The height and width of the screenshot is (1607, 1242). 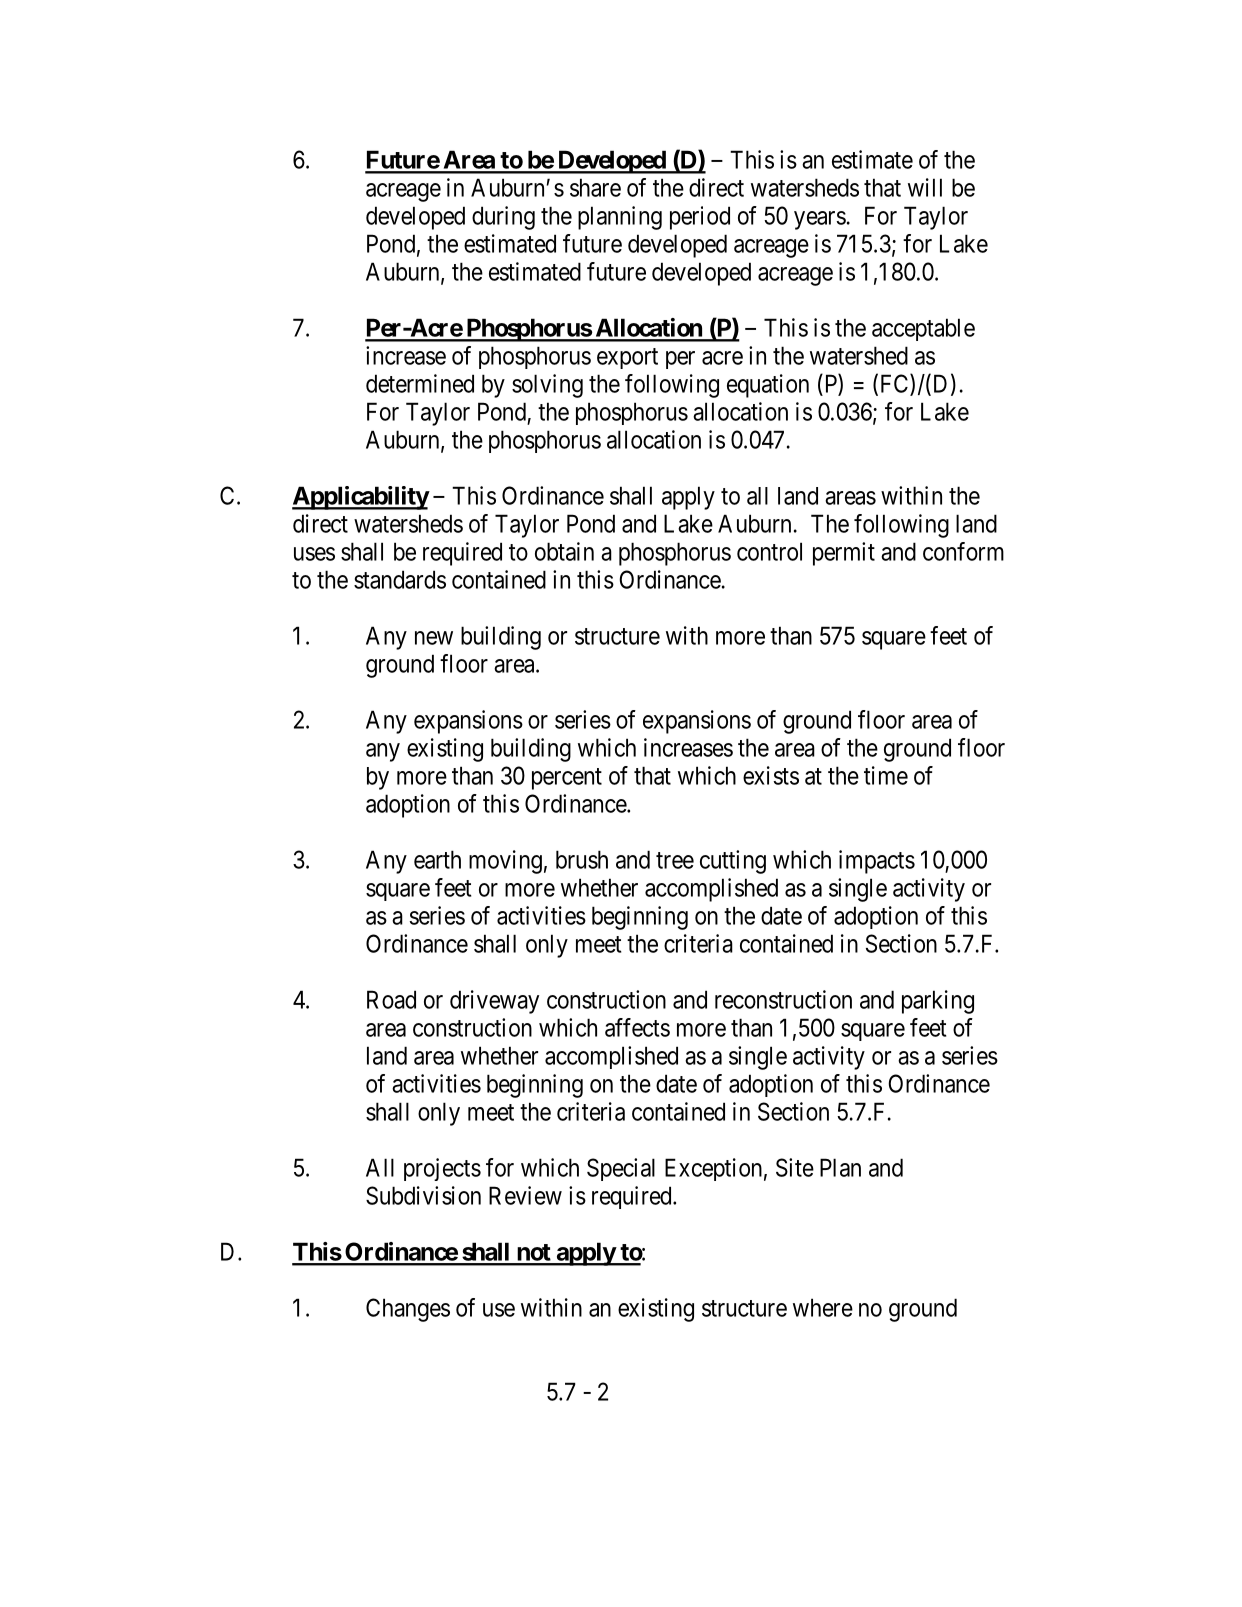 What do you see at coordinates (434, 638) in the screenshot?
I see `new` at bounding box center [434, 638].
